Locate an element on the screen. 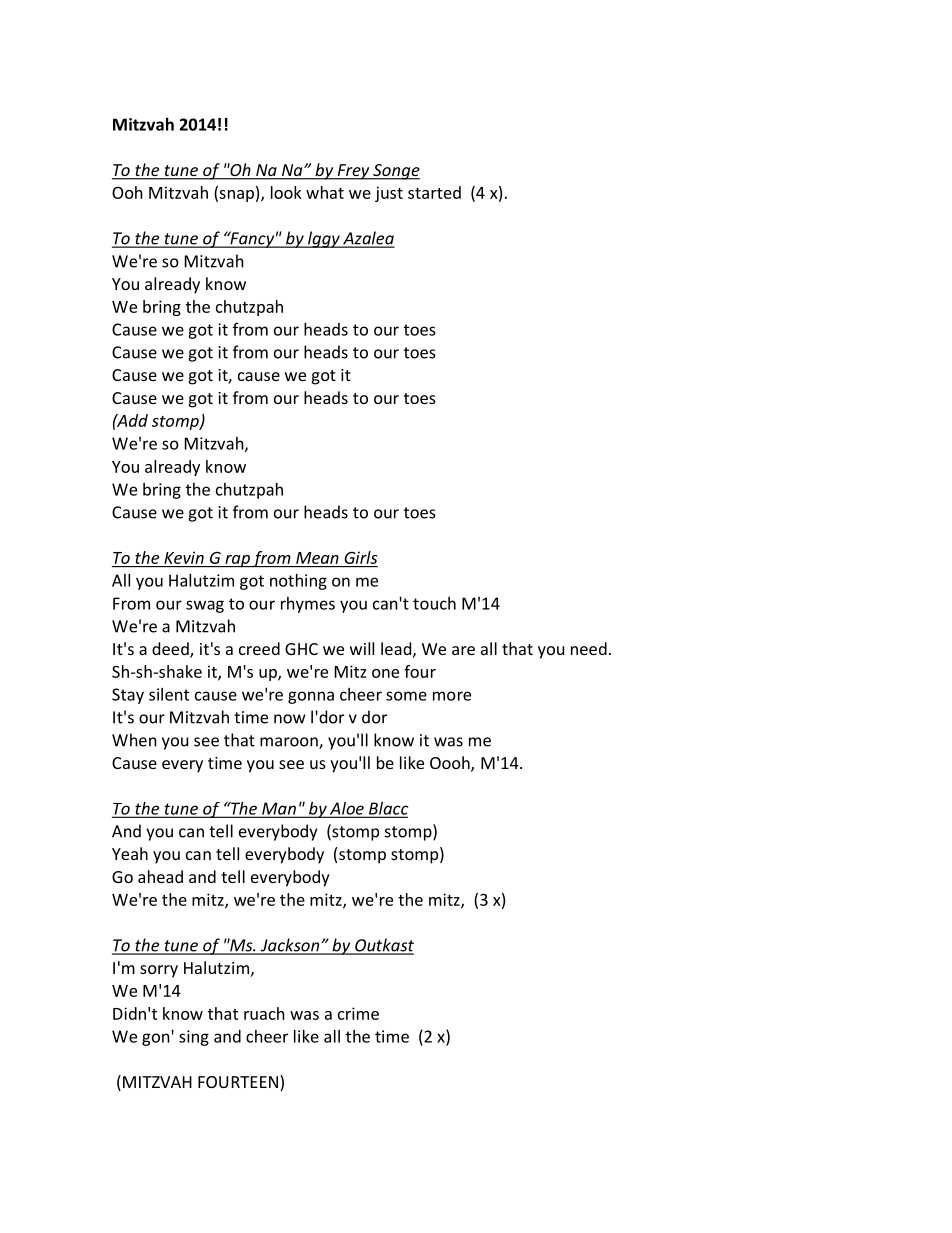 This screenshot has width=952, height=1233. look is located at coordinates (286, 192).
